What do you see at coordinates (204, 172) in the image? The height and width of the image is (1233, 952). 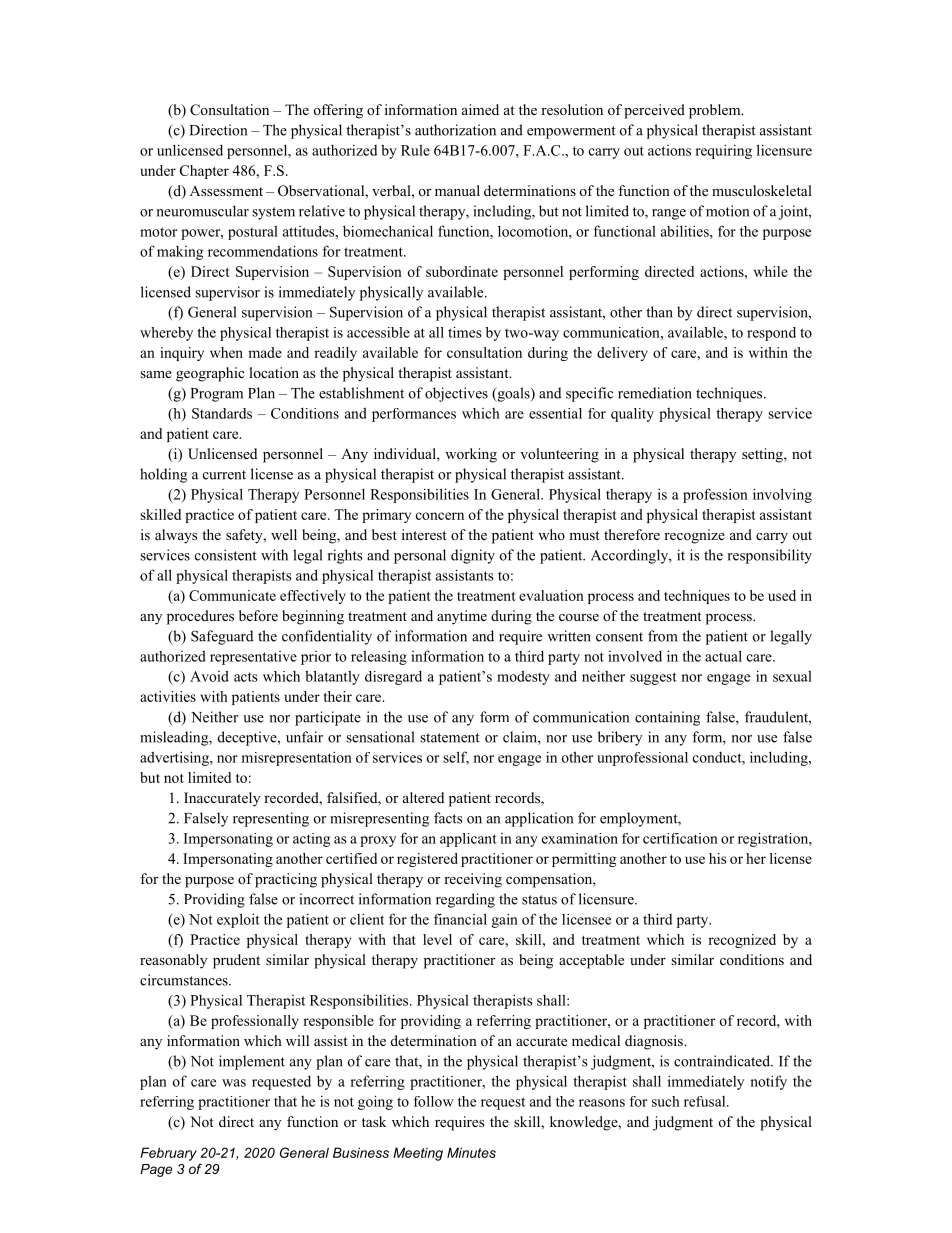 I see `Chapter` at bounding box center [204, 172].
